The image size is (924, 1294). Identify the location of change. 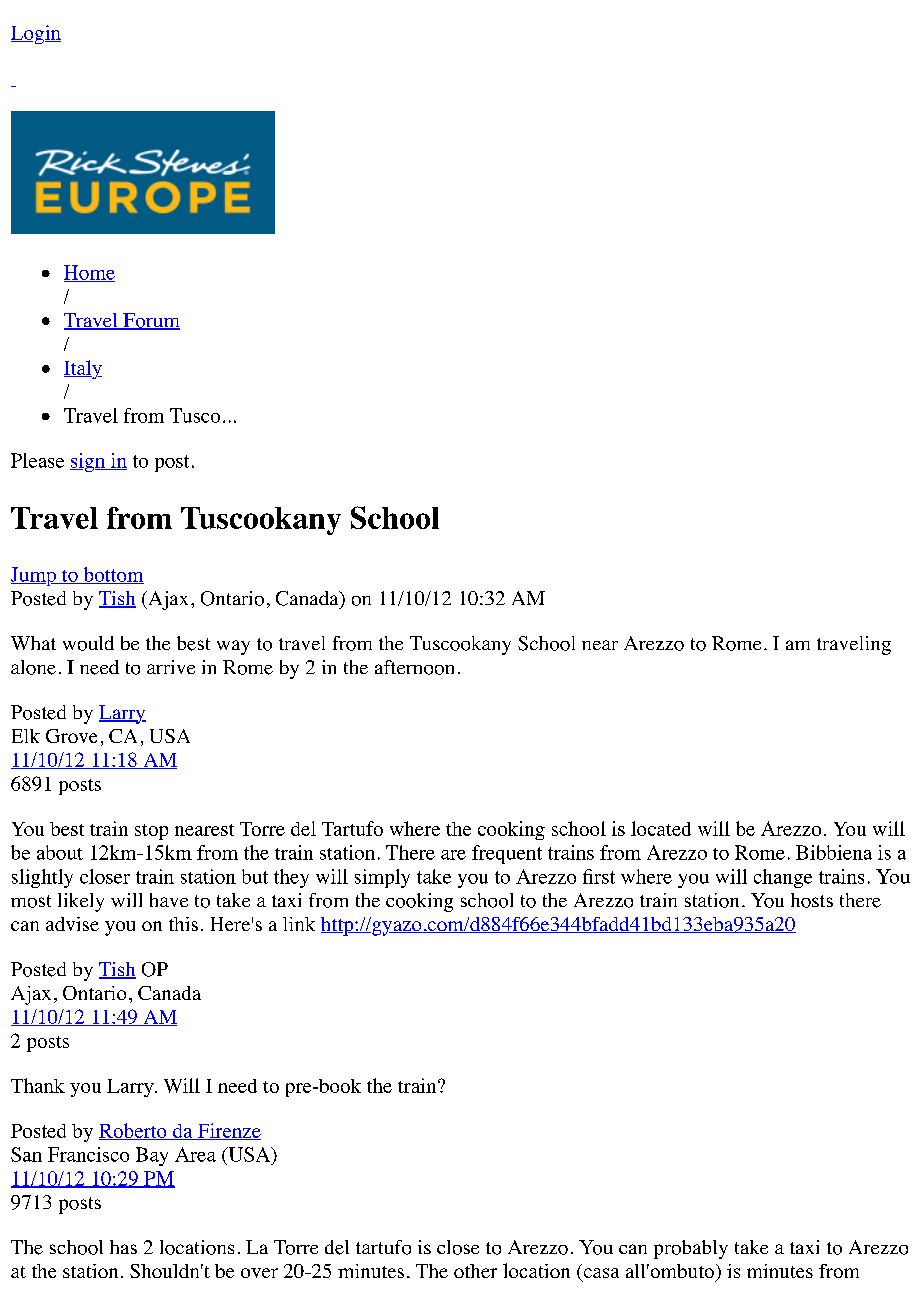
(783, 878).
